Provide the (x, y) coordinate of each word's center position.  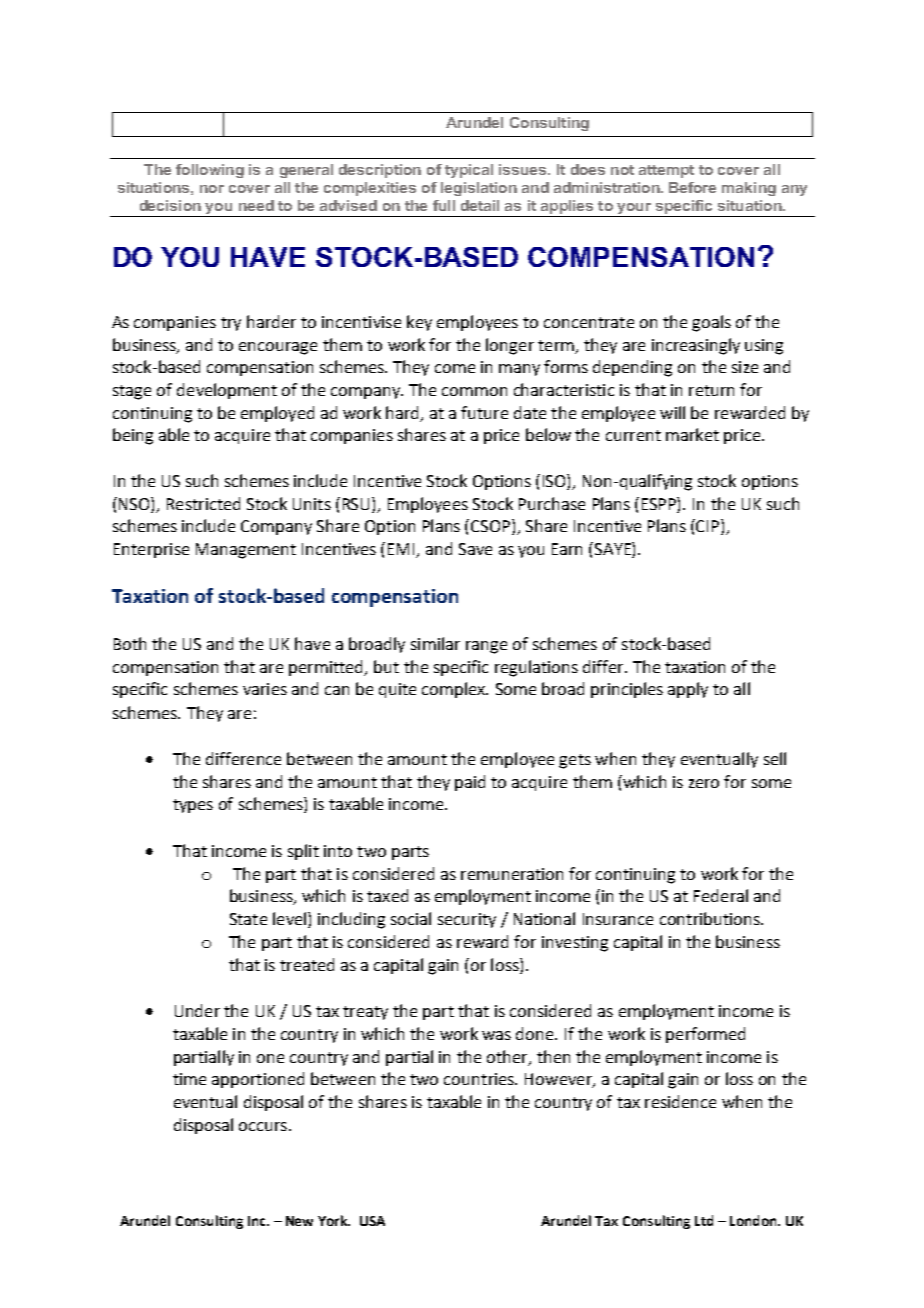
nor (212, 189)
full (444, 205)
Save (475, 549)
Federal (721, 895)
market (692, 434)
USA (372, 1221)
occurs (263, 1126)
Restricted (203, 503)
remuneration (512, 874)
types (193, 806)
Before (692, 187)
